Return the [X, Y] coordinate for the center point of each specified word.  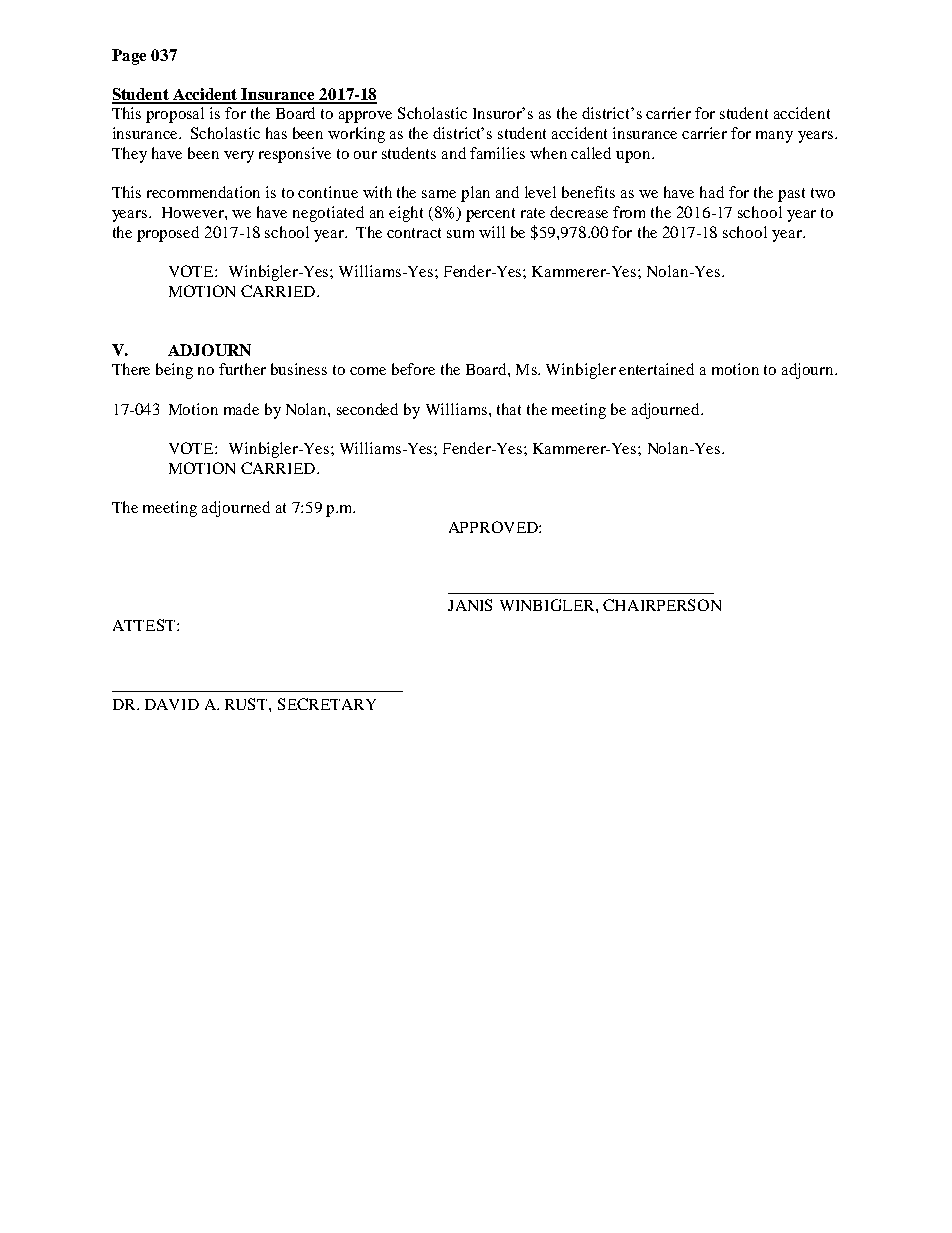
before [413, 369]
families [497, 153]
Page [129, 57]
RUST [247, 704]
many [774, 137]
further [242, 369]
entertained [656, 369]
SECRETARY [327, 704]
